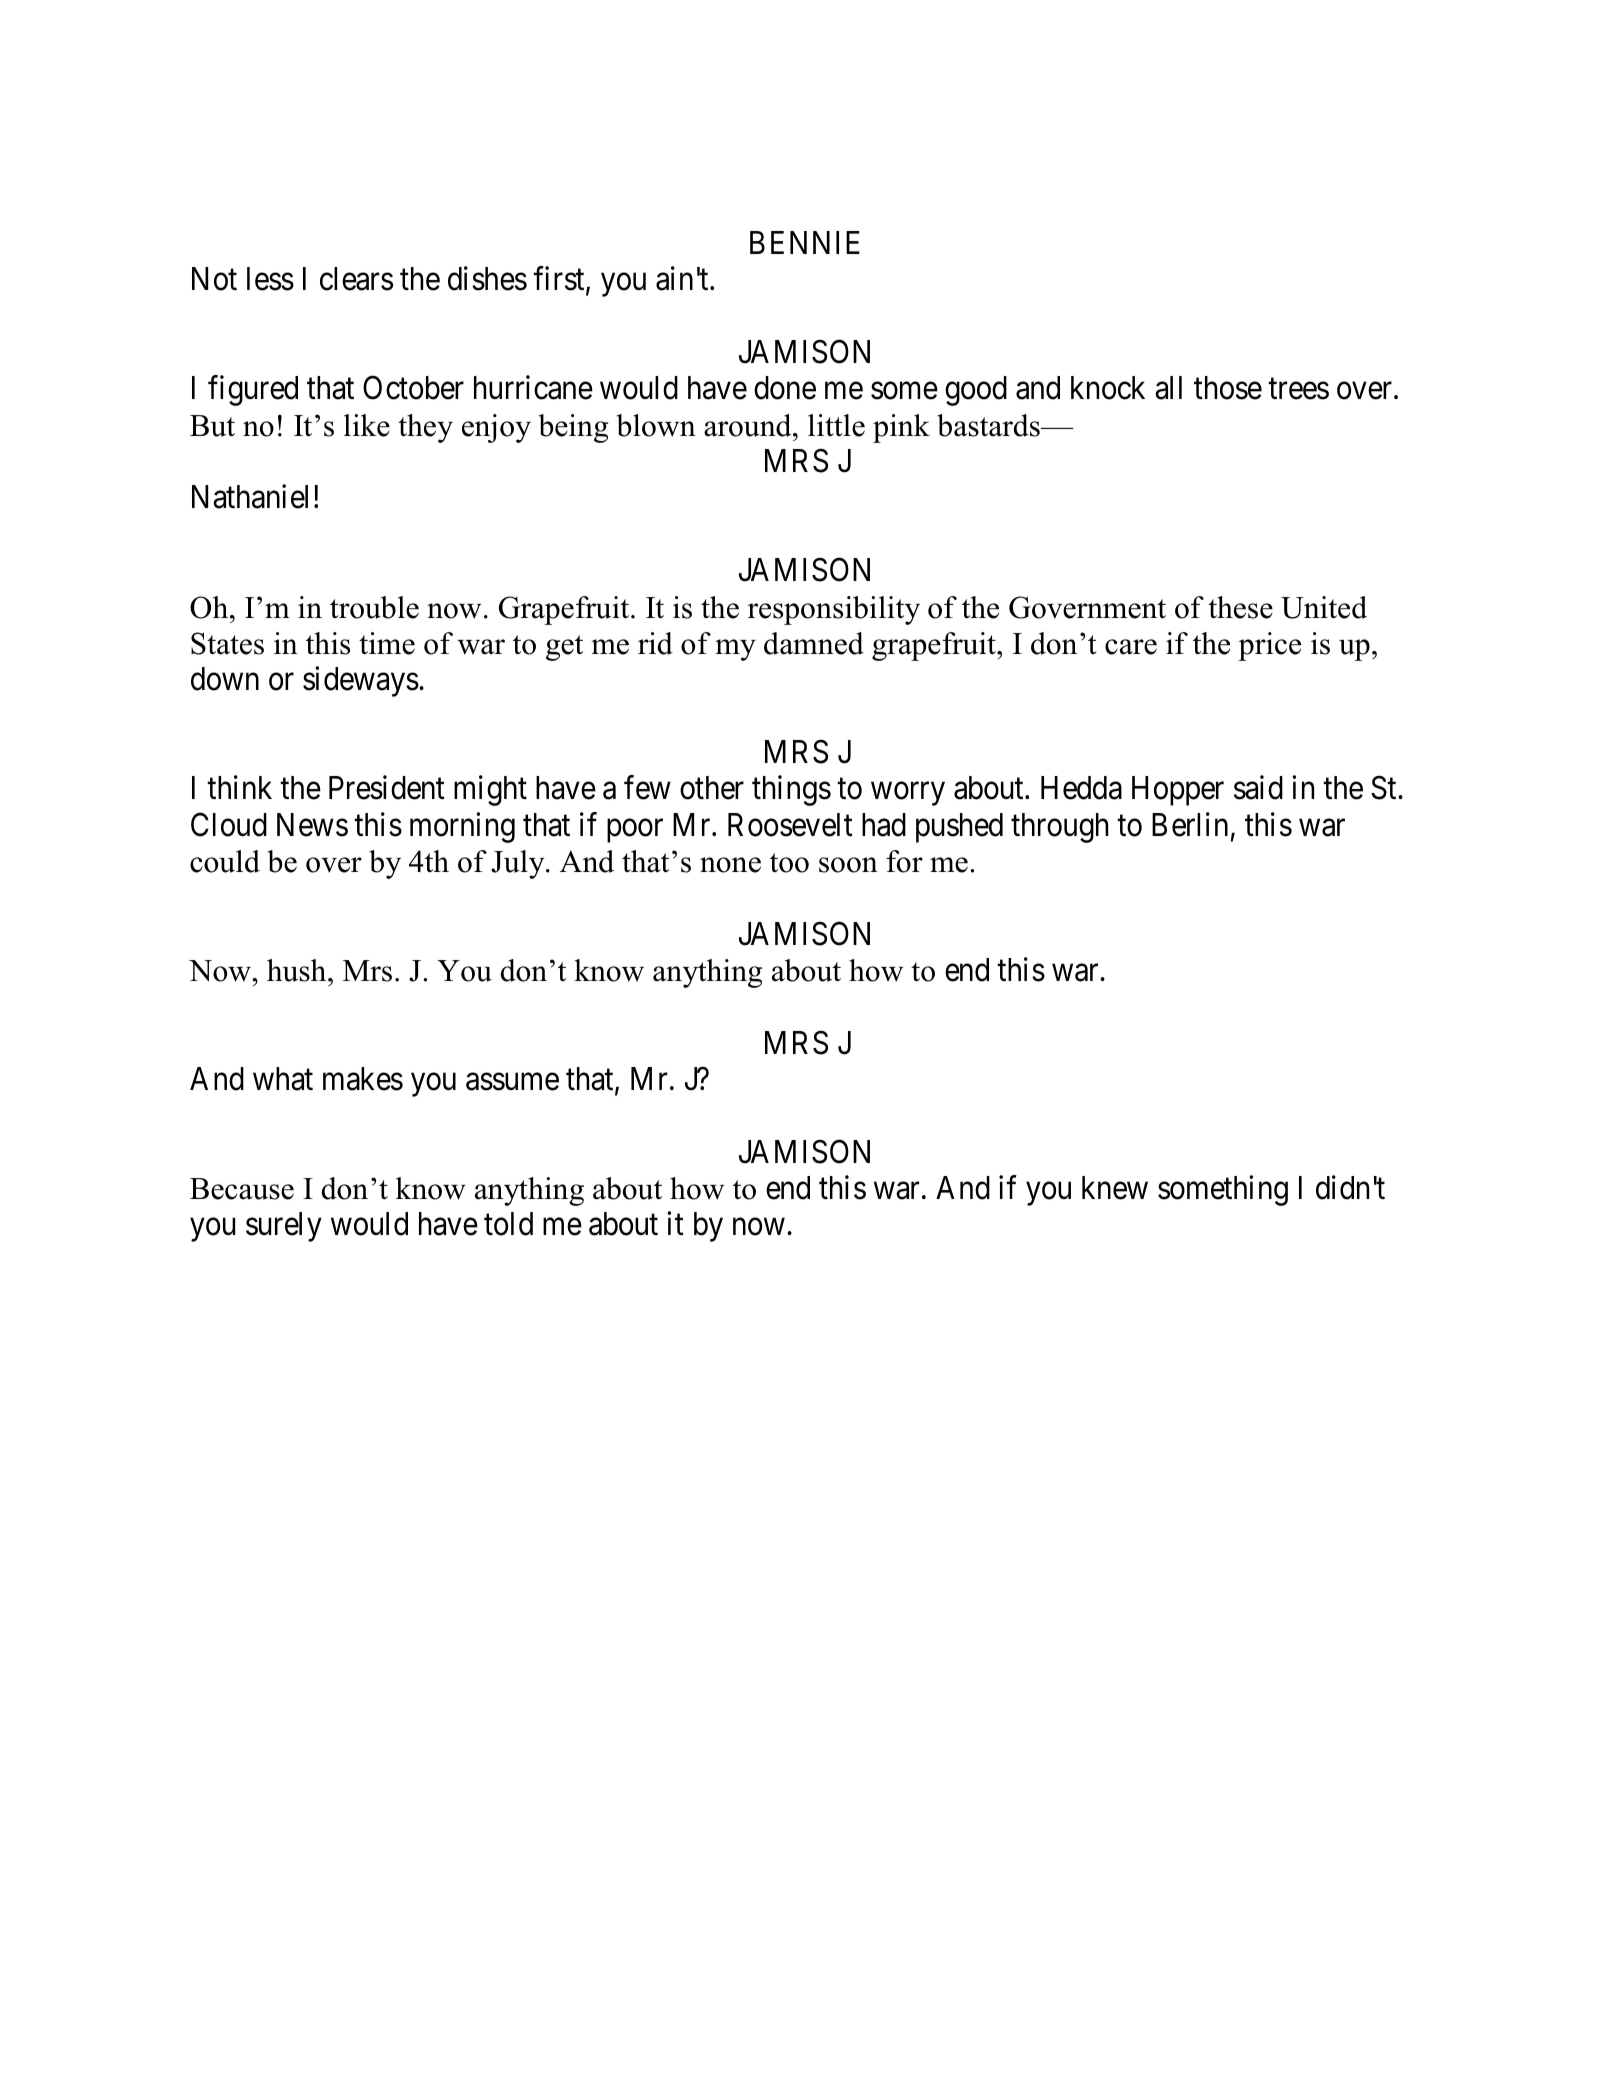 This screenshot has width=1612, height=2086. Describe the element at coordinates (1168, 388) in the screenshot. I see `all` at that location.
